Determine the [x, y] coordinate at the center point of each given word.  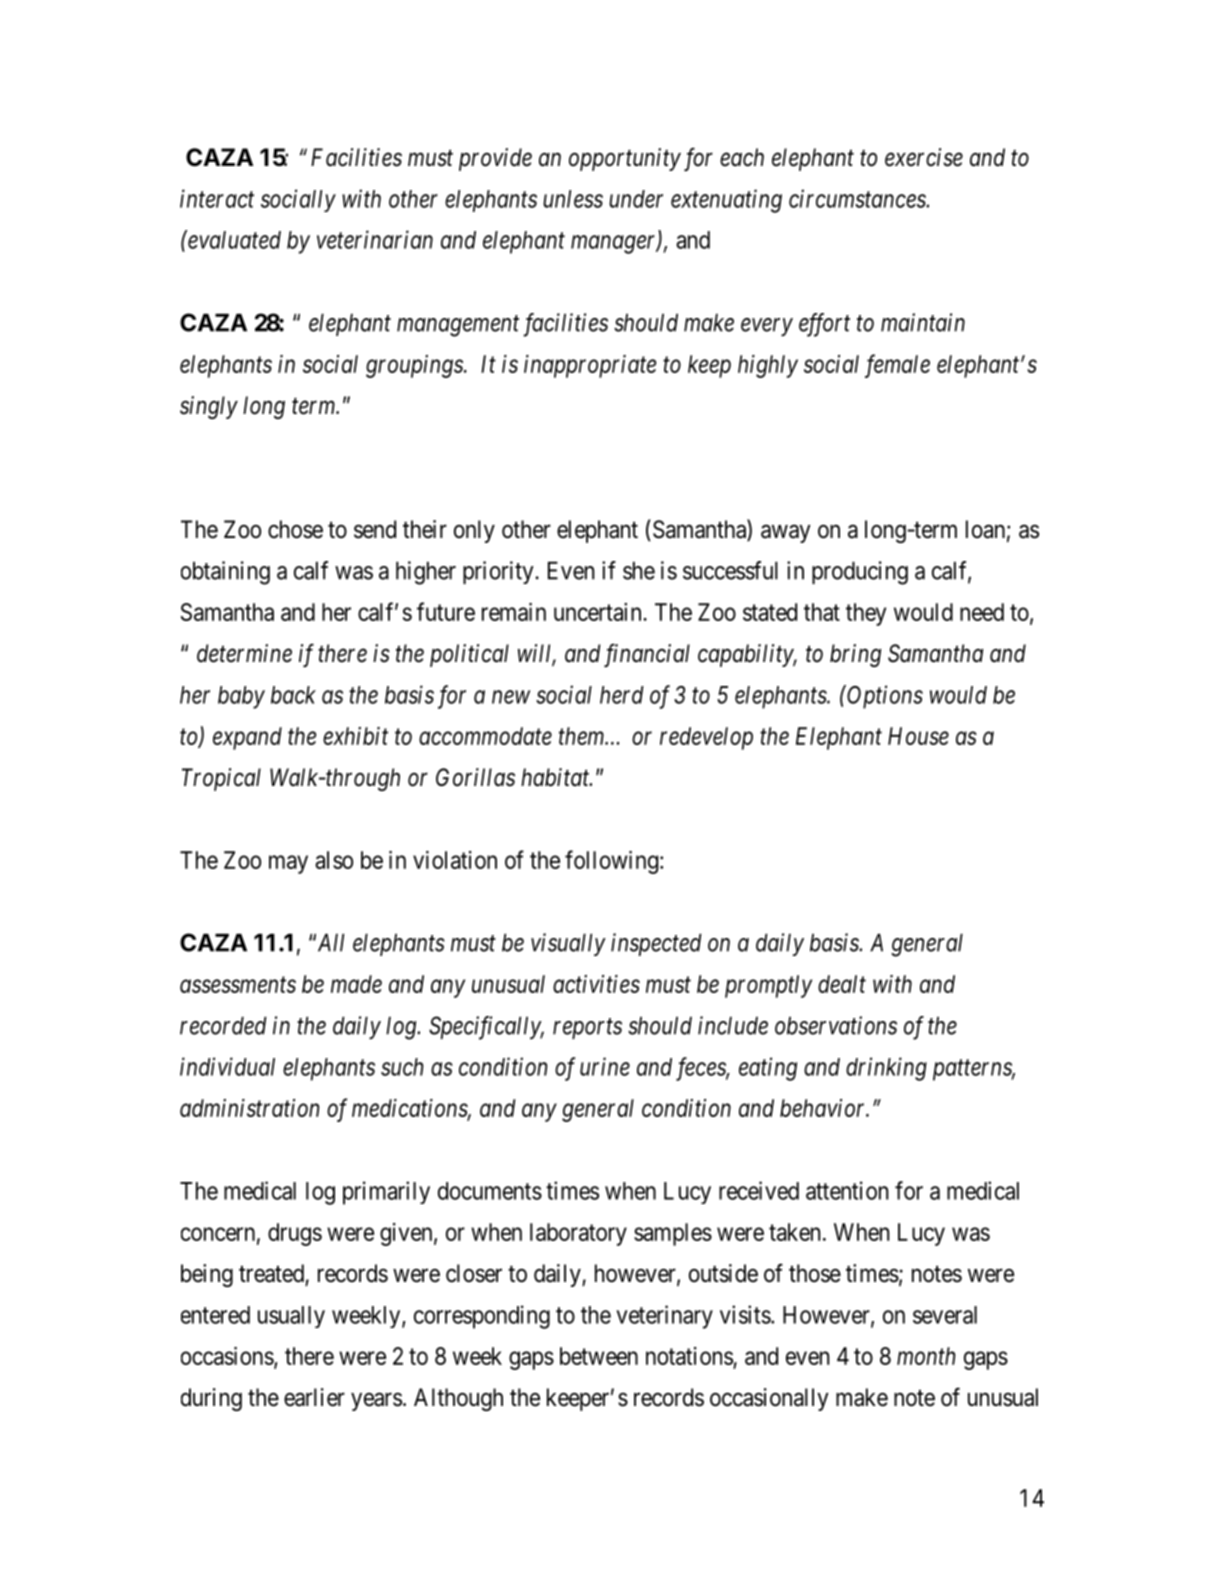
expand [247, 738]
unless [573, 199]
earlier [314, 1397]
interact [217, 198]
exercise [924, 157]
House [918, 736]
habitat [556, 777]
